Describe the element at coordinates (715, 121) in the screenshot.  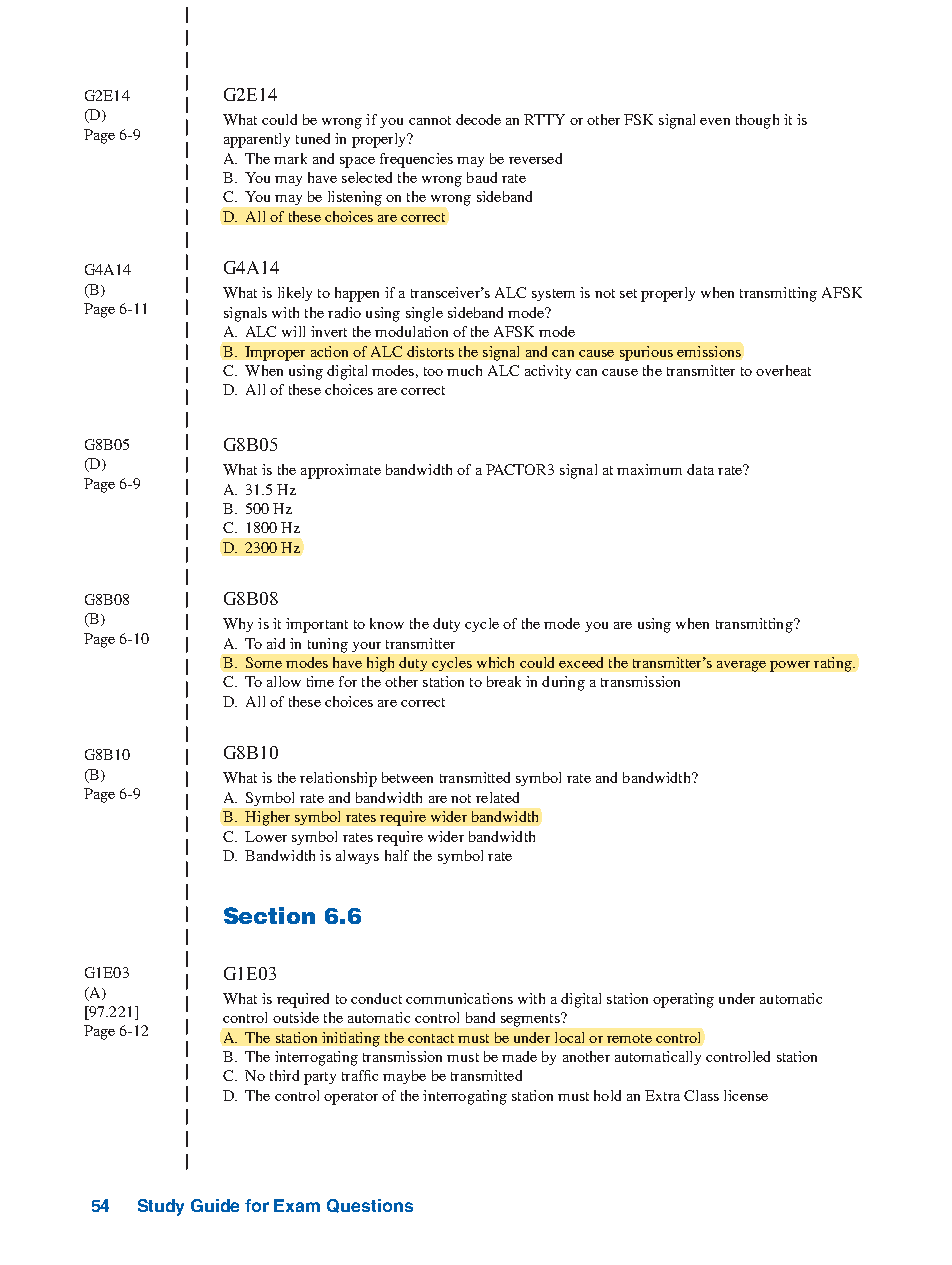
I see `even` at that location.
